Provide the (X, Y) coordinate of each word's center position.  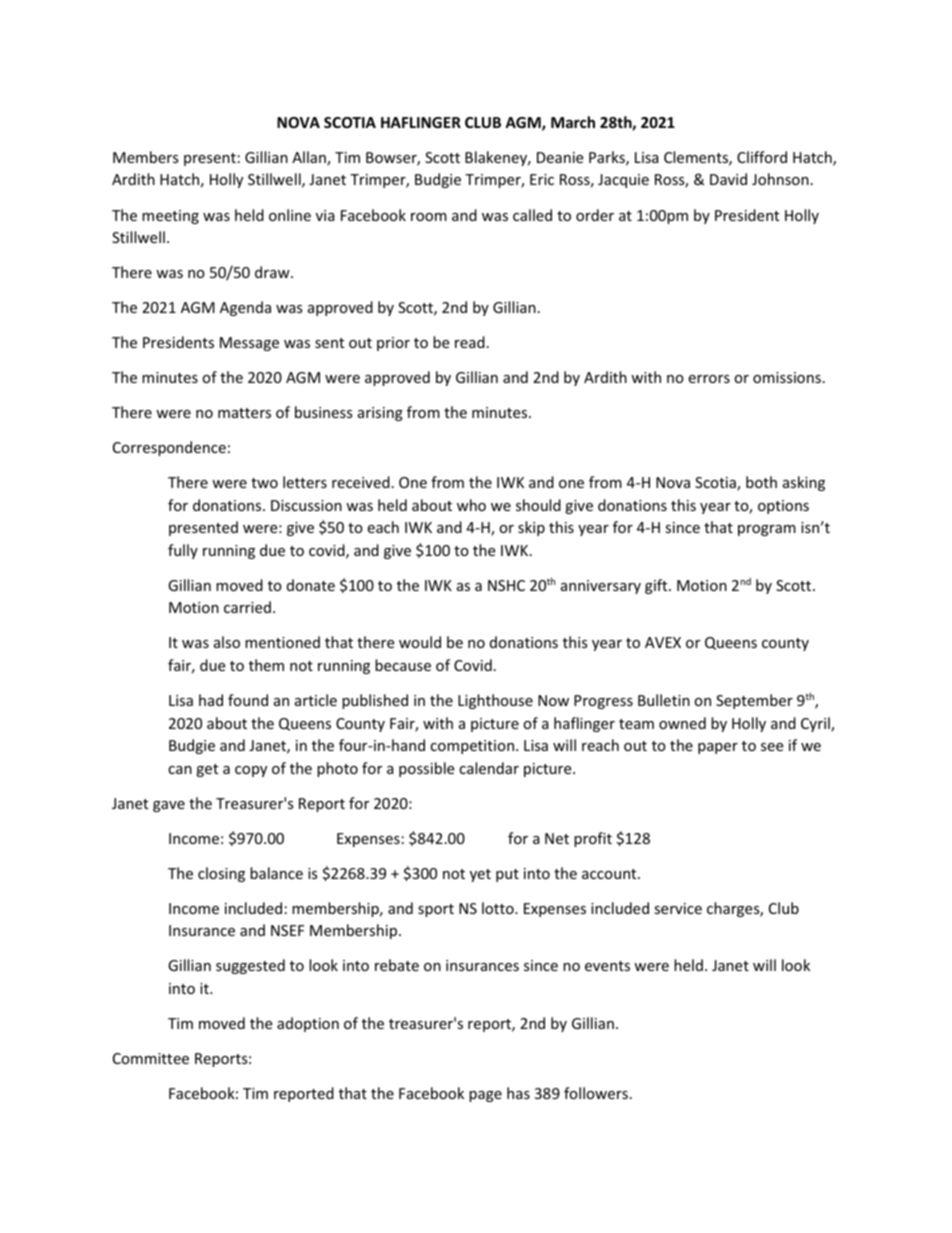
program (767, 530)
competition (473, 747)
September (754, 701)
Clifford (762, 157)
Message (249, 344)
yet (480, 875)
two (264, 483)
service (678, 908)
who (471, 505)
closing (221, 874)
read (470, 342)
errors (709, 379)
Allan (310, 158)
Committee (151, 1058)
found (248, 700)
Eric (542, 179)
